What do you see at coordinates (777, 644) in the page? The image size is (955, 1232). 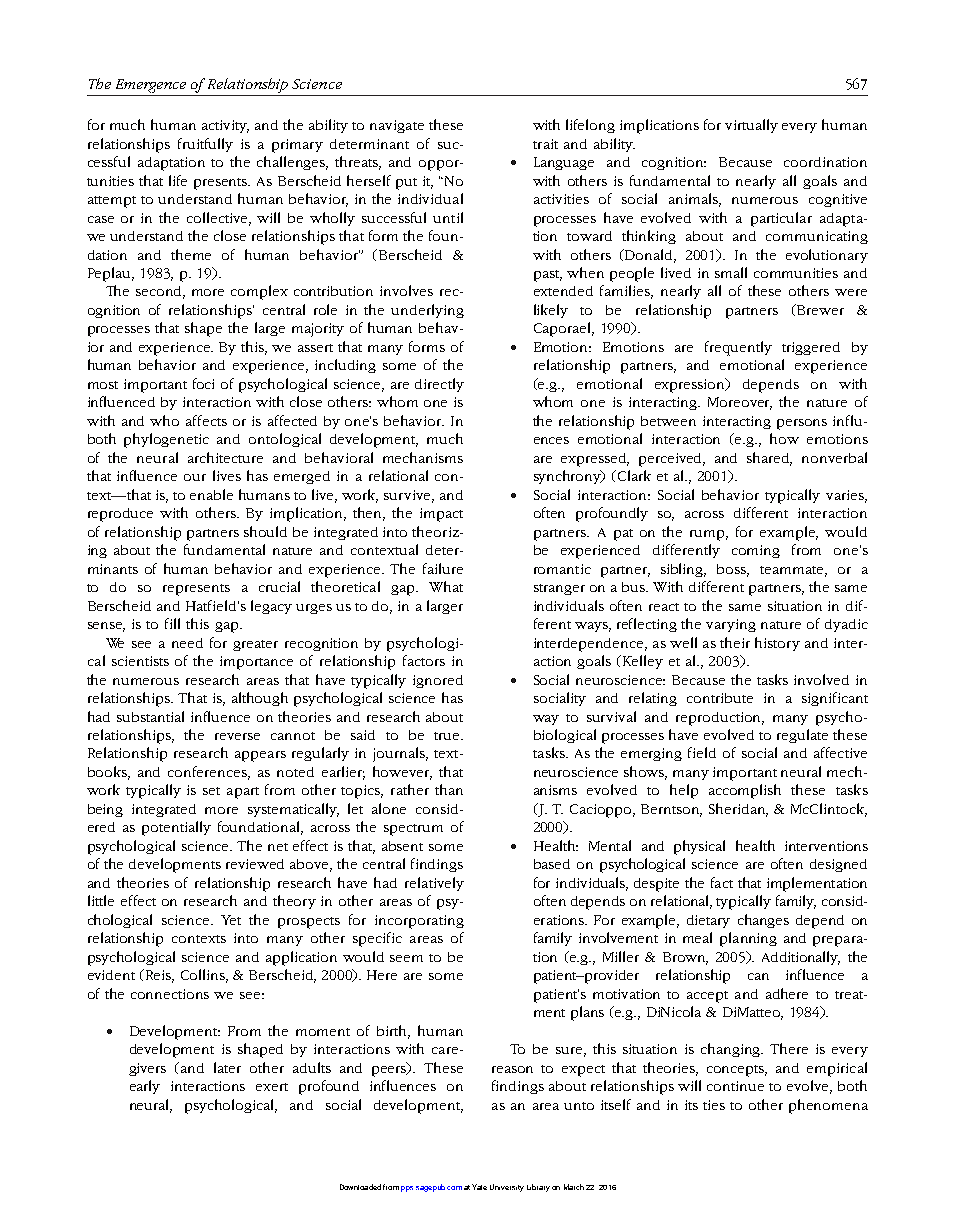 I see `history` at bounding box center [777, 644].
